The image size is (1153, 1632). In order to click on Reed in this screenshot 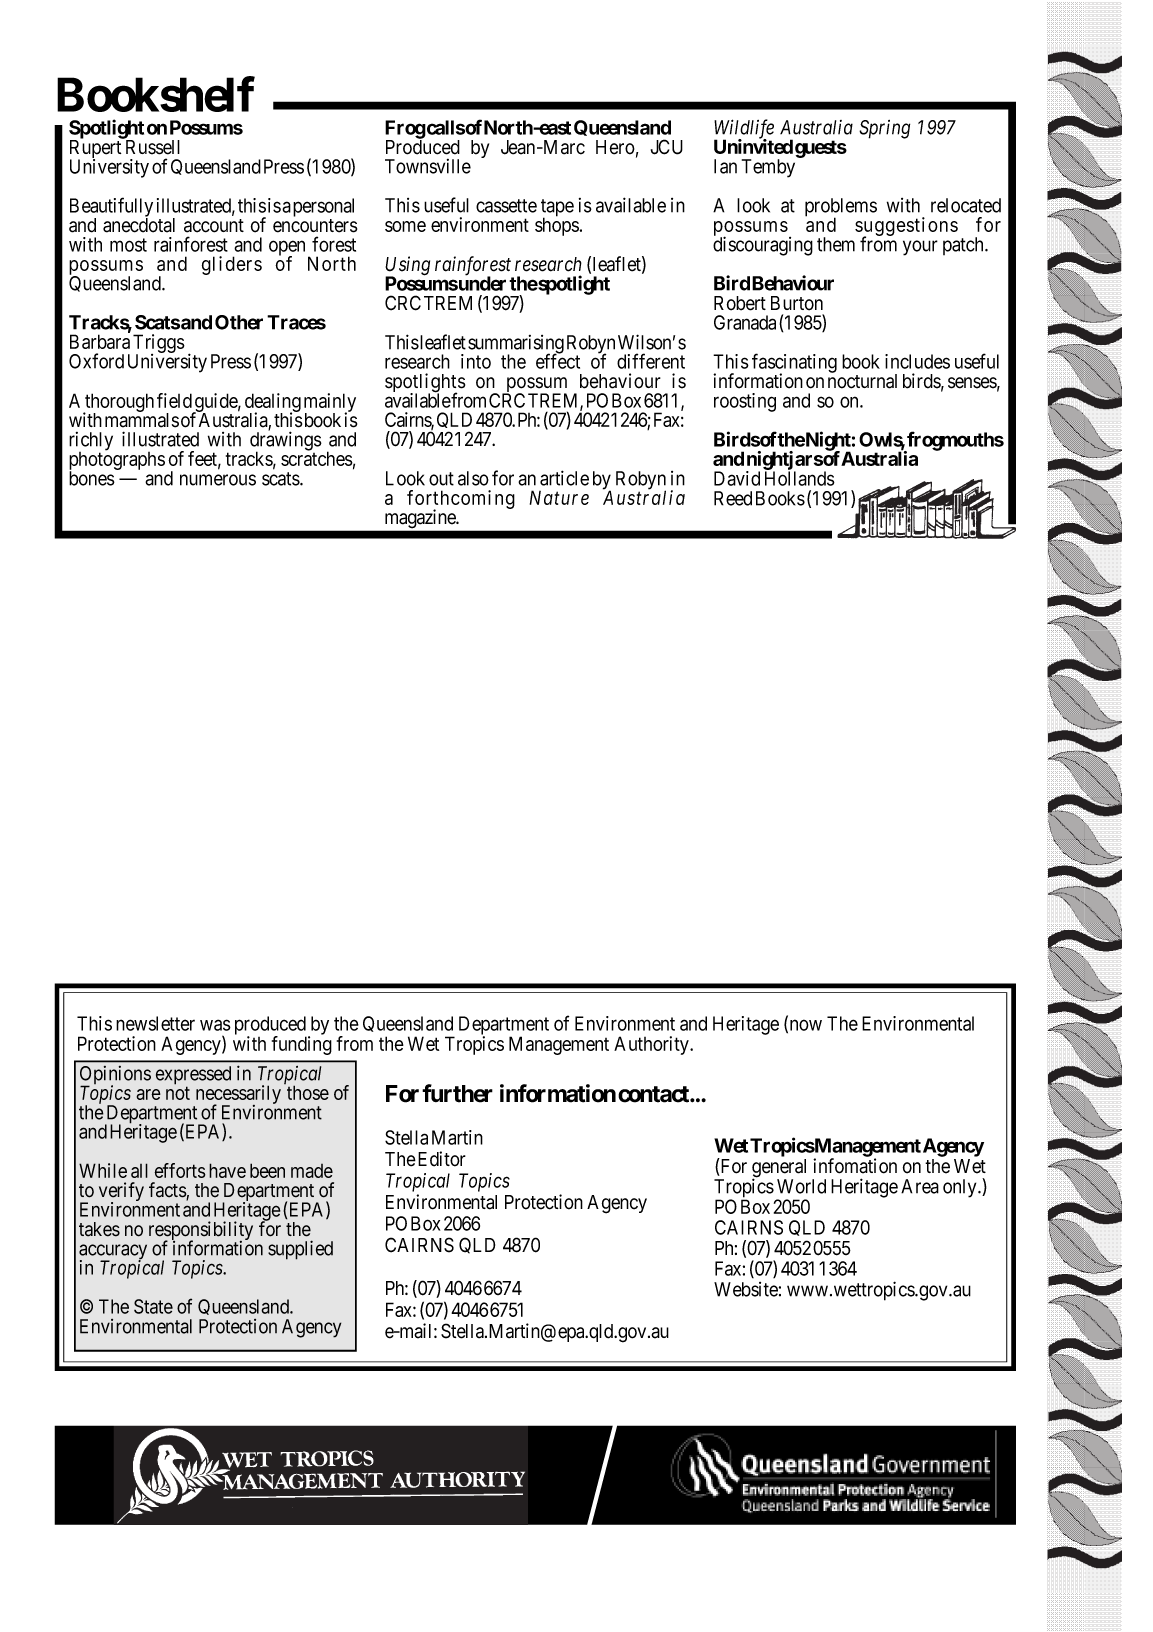, I will do `click(733, 498)`.
